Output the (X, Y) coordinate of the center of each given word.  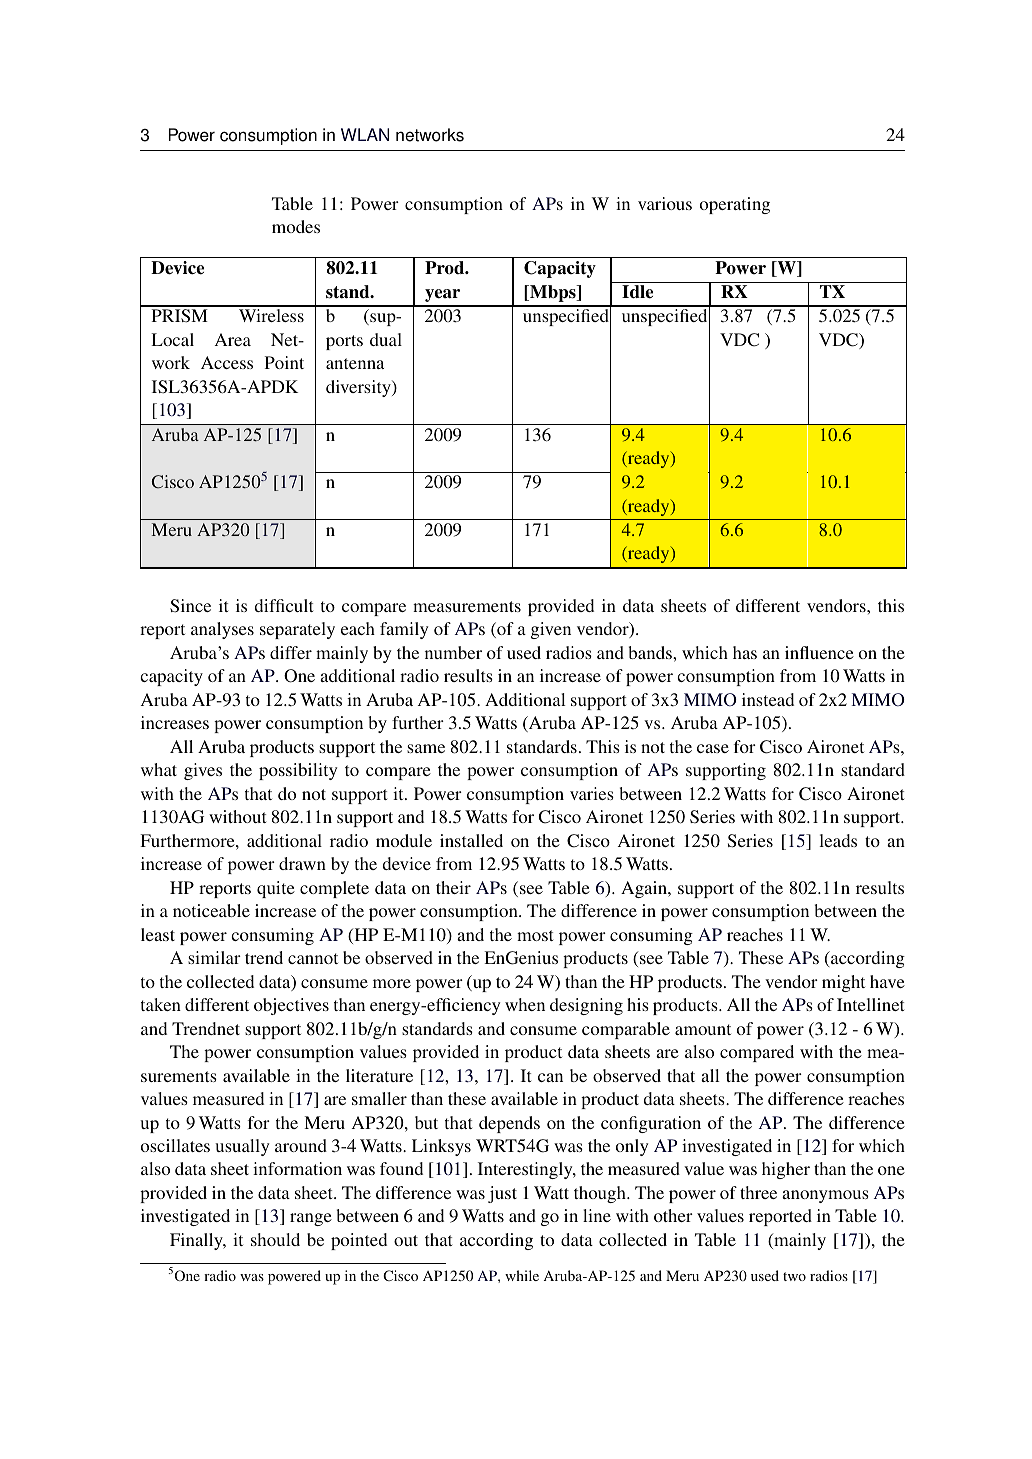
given (551, 630)
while (522, 1275)
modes (296, 226)
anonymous (825, 1196)
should (275, 1239)
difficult (284, 605)
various (665, 203)
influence (819, 652)
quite (276, 889)
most (535, 935)
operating (735, 205)
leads (838, 840)
